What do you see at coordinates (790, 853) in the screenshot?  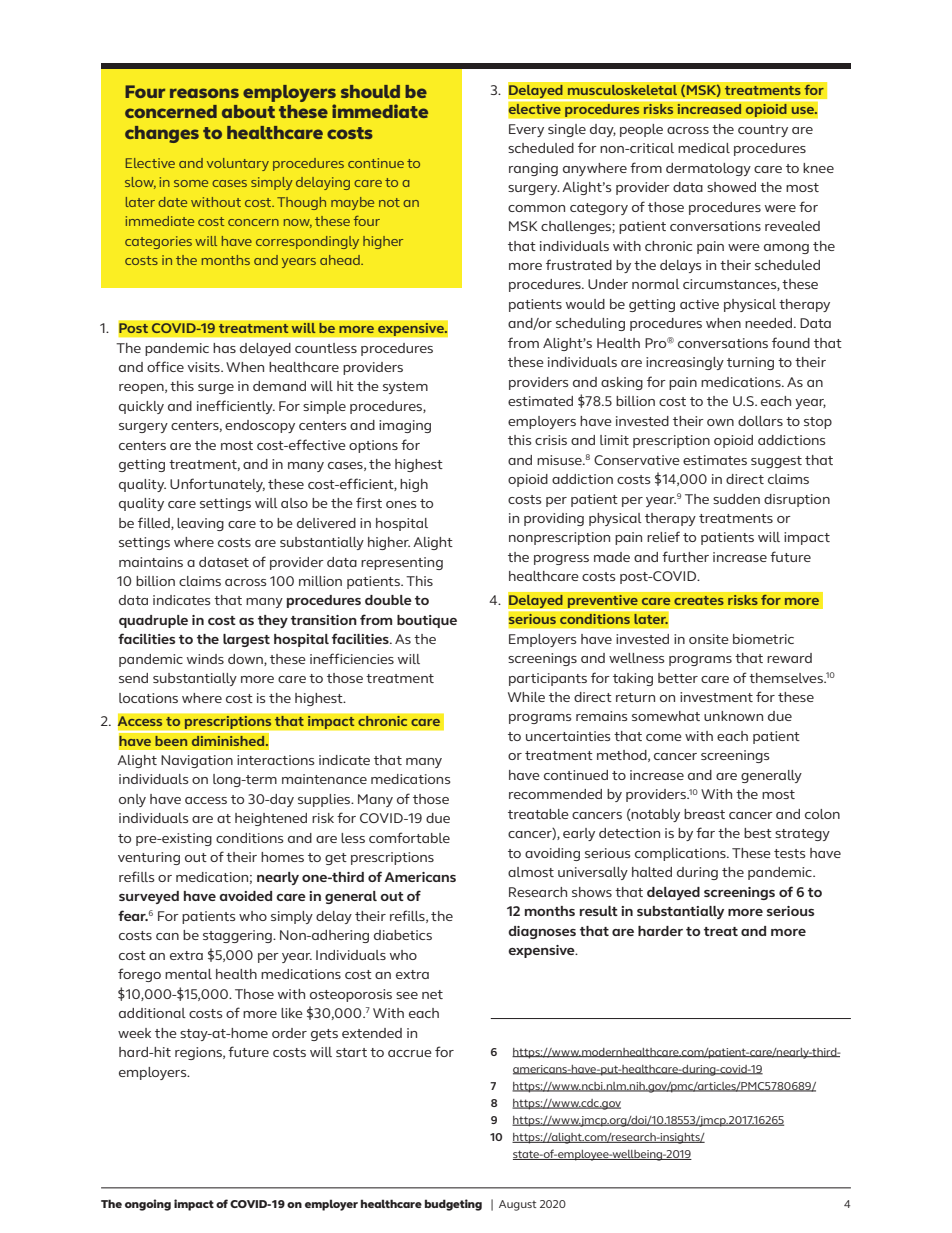 I see `tests` at bounding box center [790, 853].
